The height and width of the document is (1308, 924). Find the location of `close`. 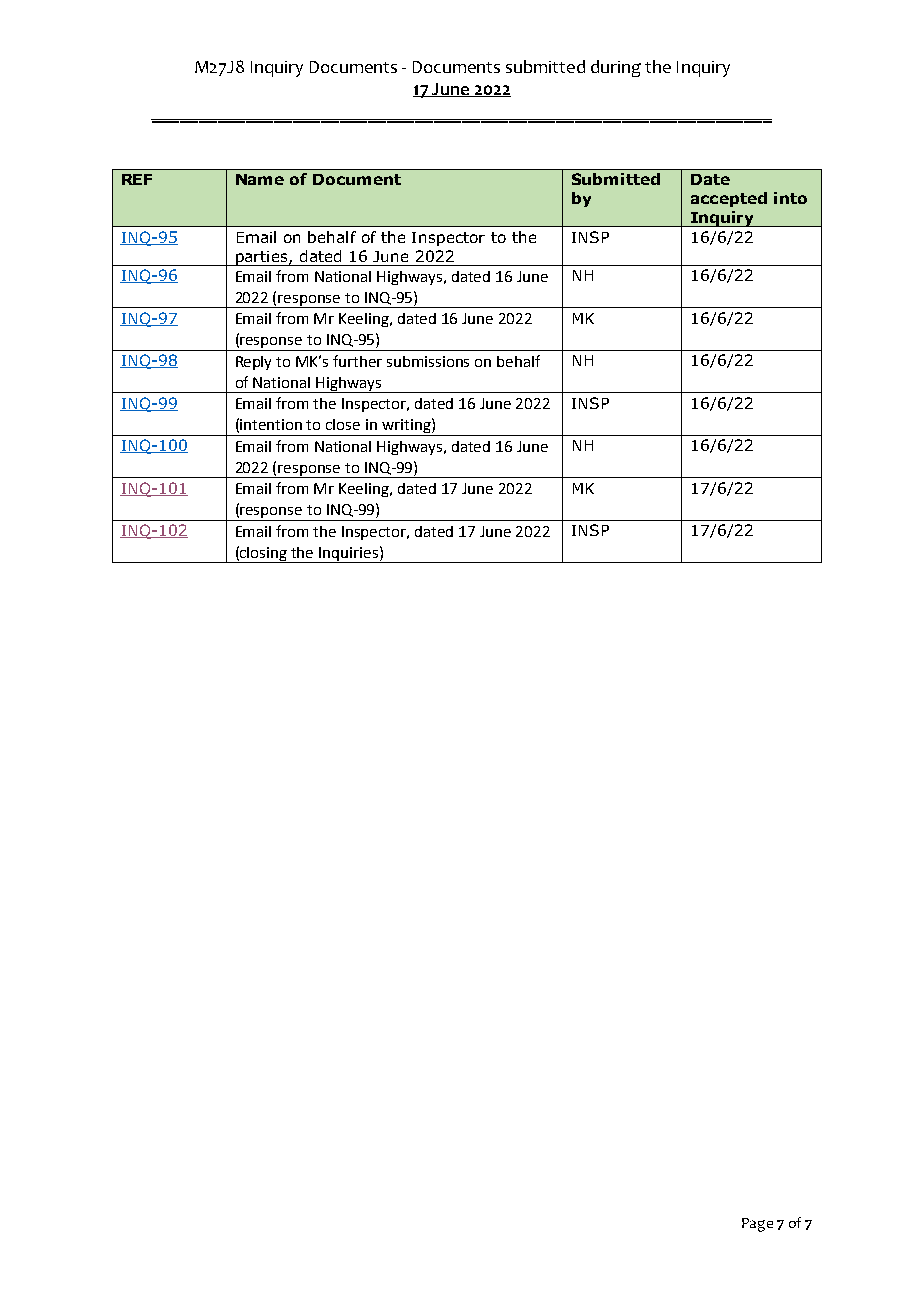

close is located at coordinates (343, 424).
